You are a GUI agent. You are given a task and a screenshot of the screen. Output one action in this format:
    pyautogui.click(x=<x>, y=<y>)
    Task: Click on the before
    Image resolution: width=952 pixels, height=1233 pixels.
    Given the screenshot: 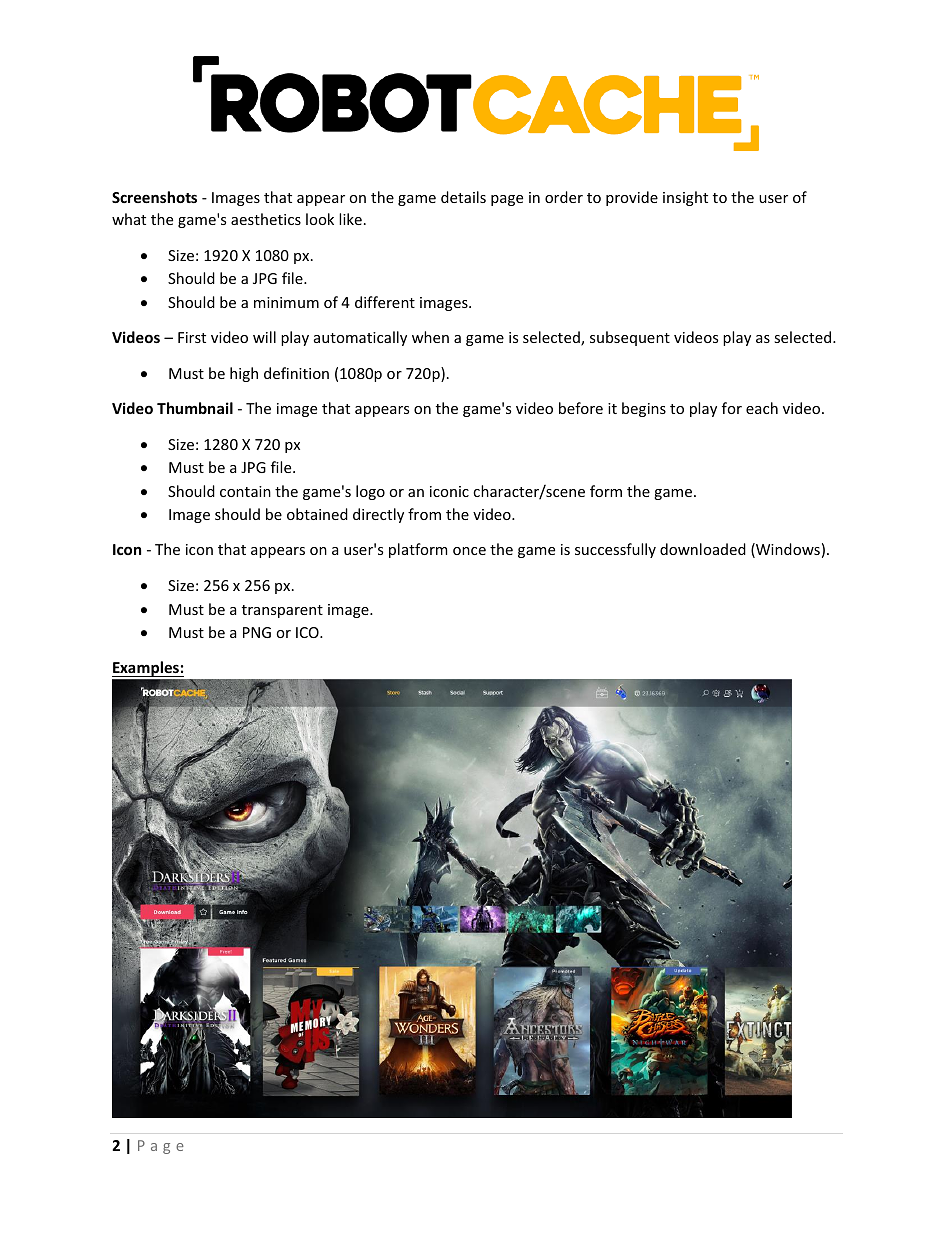 What is the action you would take?
    pyautogui.click(x=581, y=408)
